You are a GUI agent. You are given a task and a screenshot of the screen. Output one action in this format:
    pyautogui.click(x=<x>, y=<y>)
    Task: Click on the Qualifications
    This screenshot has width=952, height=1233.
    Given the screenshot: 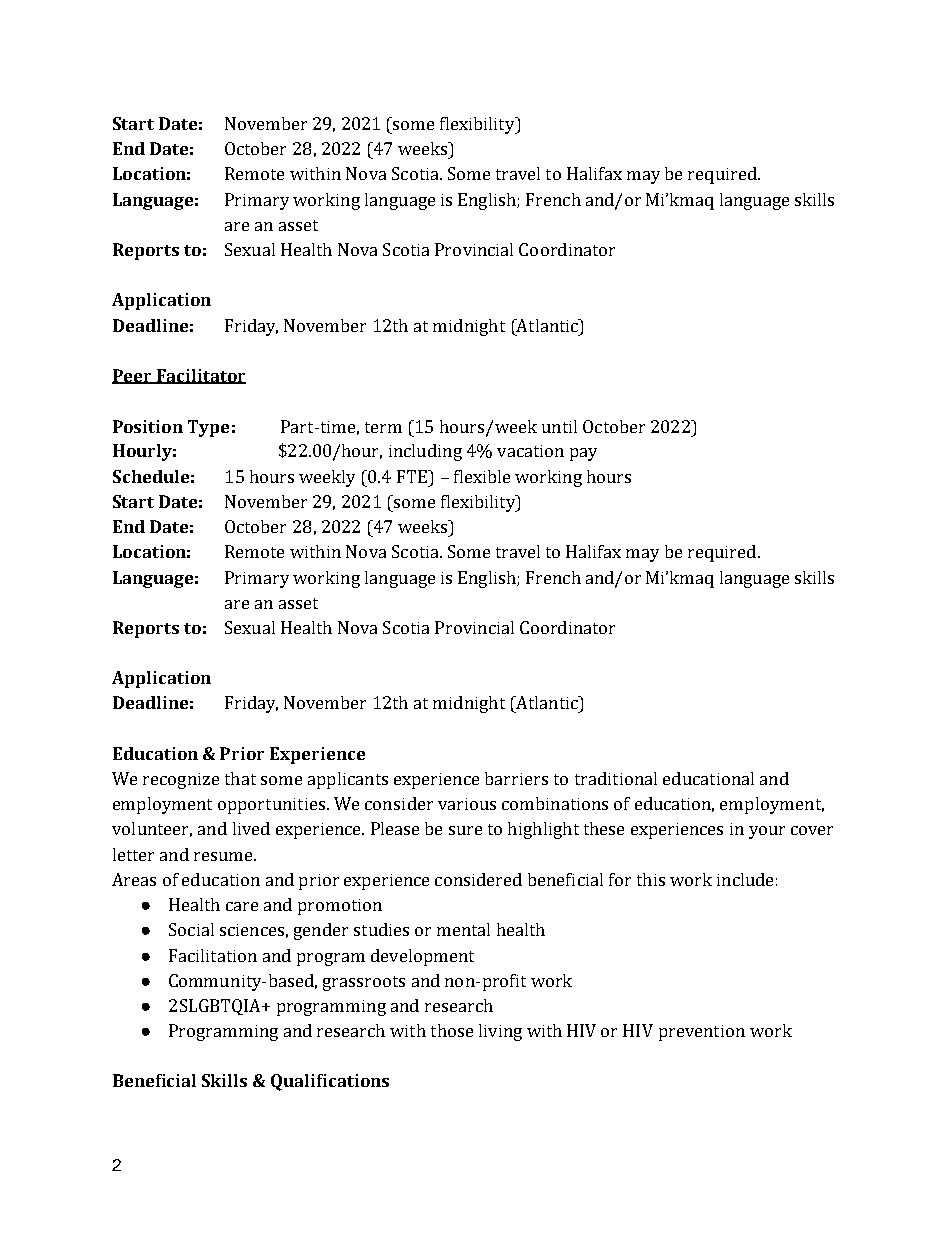 What is the action you would take?
    pyautogui.click(x=330, y=1082)
